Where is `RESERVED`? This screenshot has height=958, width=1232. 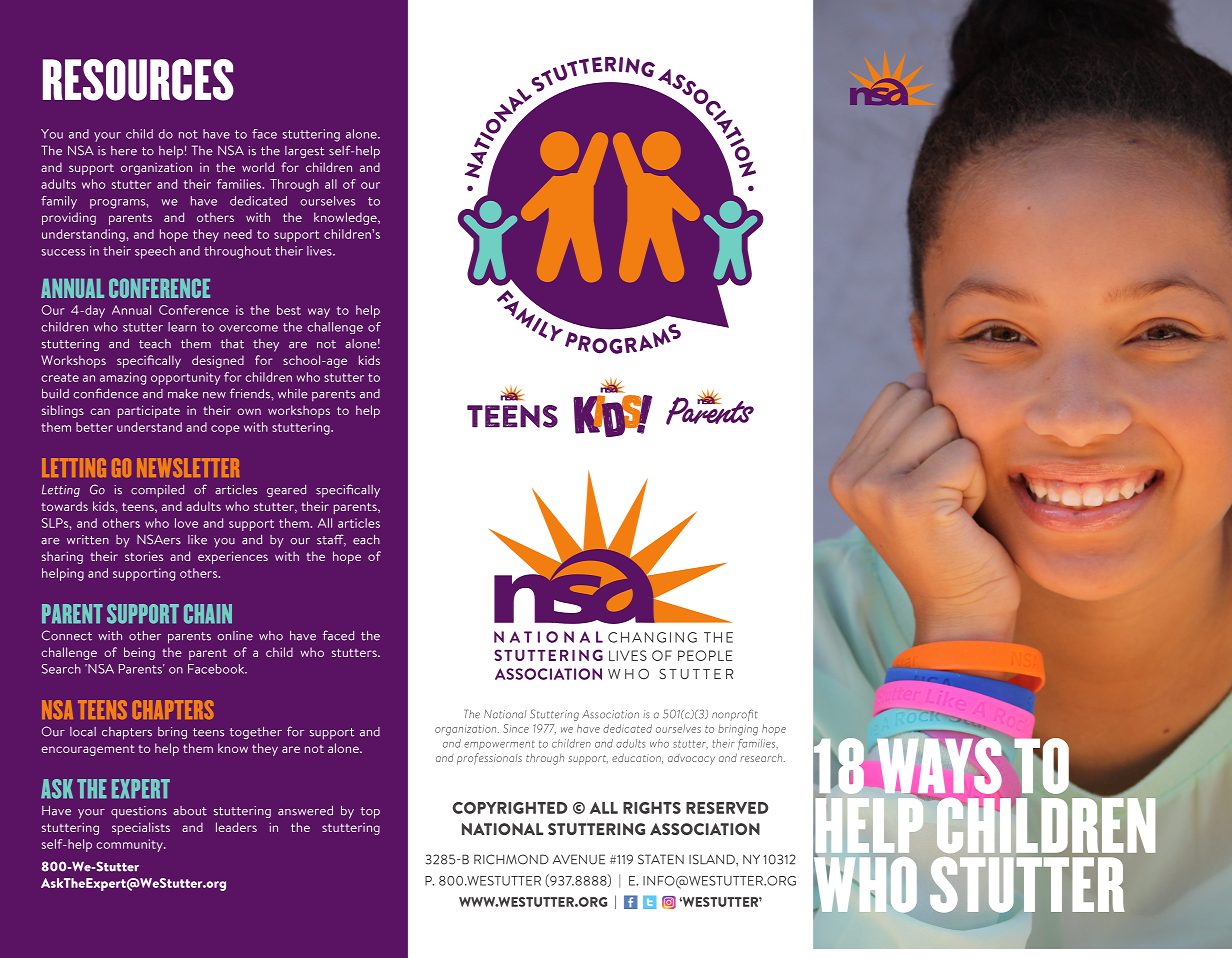 RESERVED is located at coordinates (727, 808).
